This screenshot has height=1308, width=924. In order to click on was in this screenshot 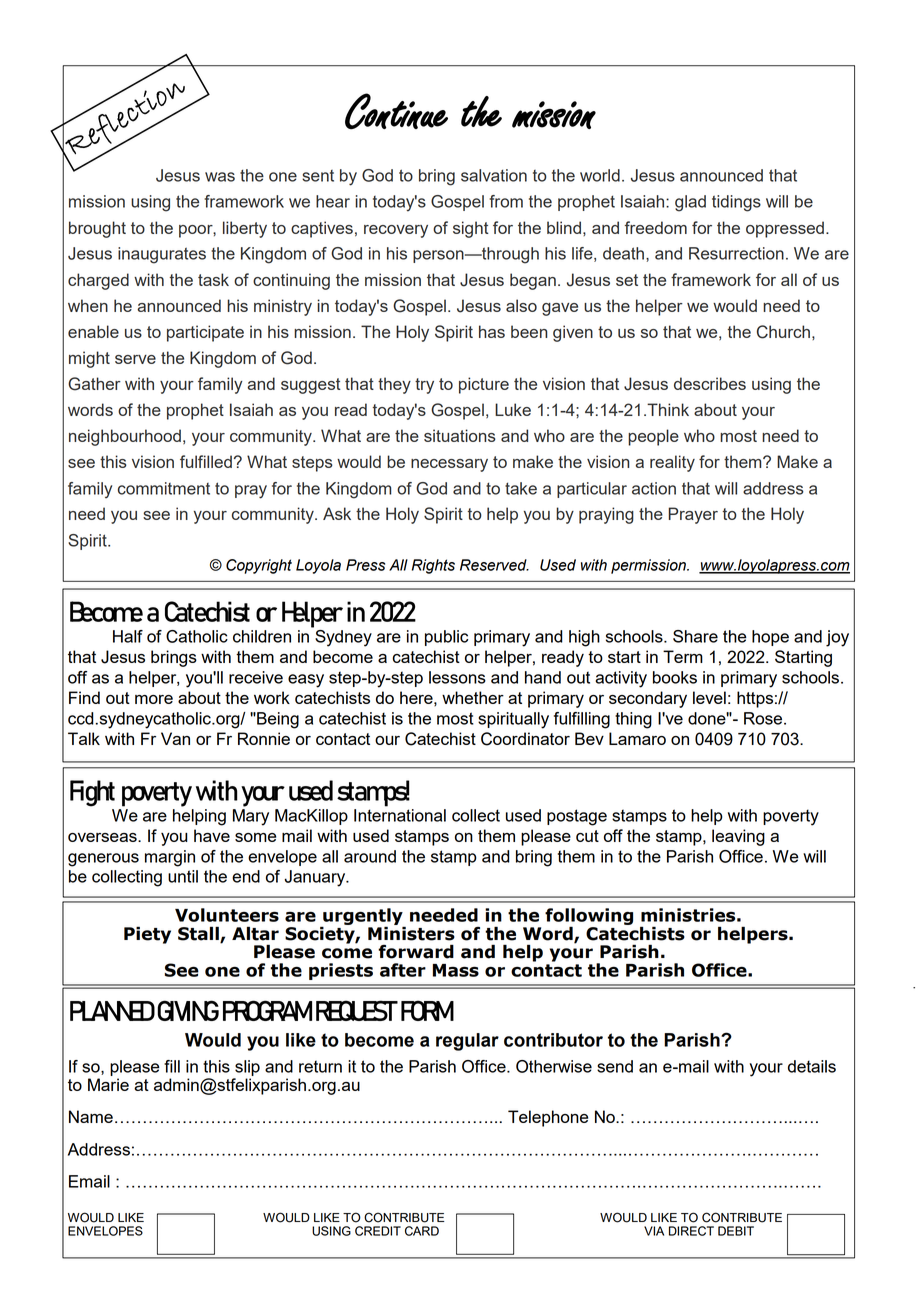, I will do `click(220, 177)`.
